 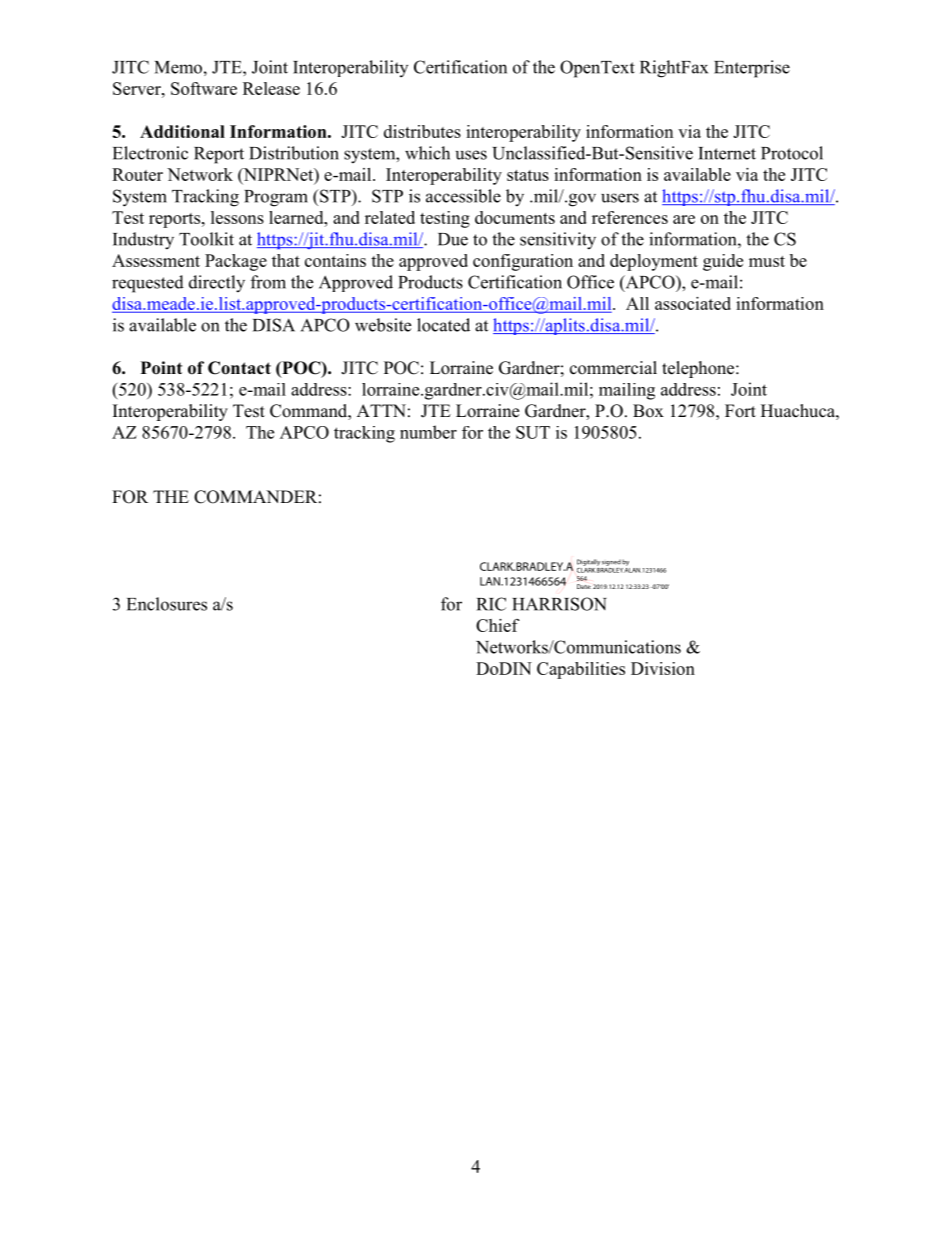 What do you see at coordinates (239, 368) in the screenshot?
I see `Contact` at bounding box center [239, 368].
